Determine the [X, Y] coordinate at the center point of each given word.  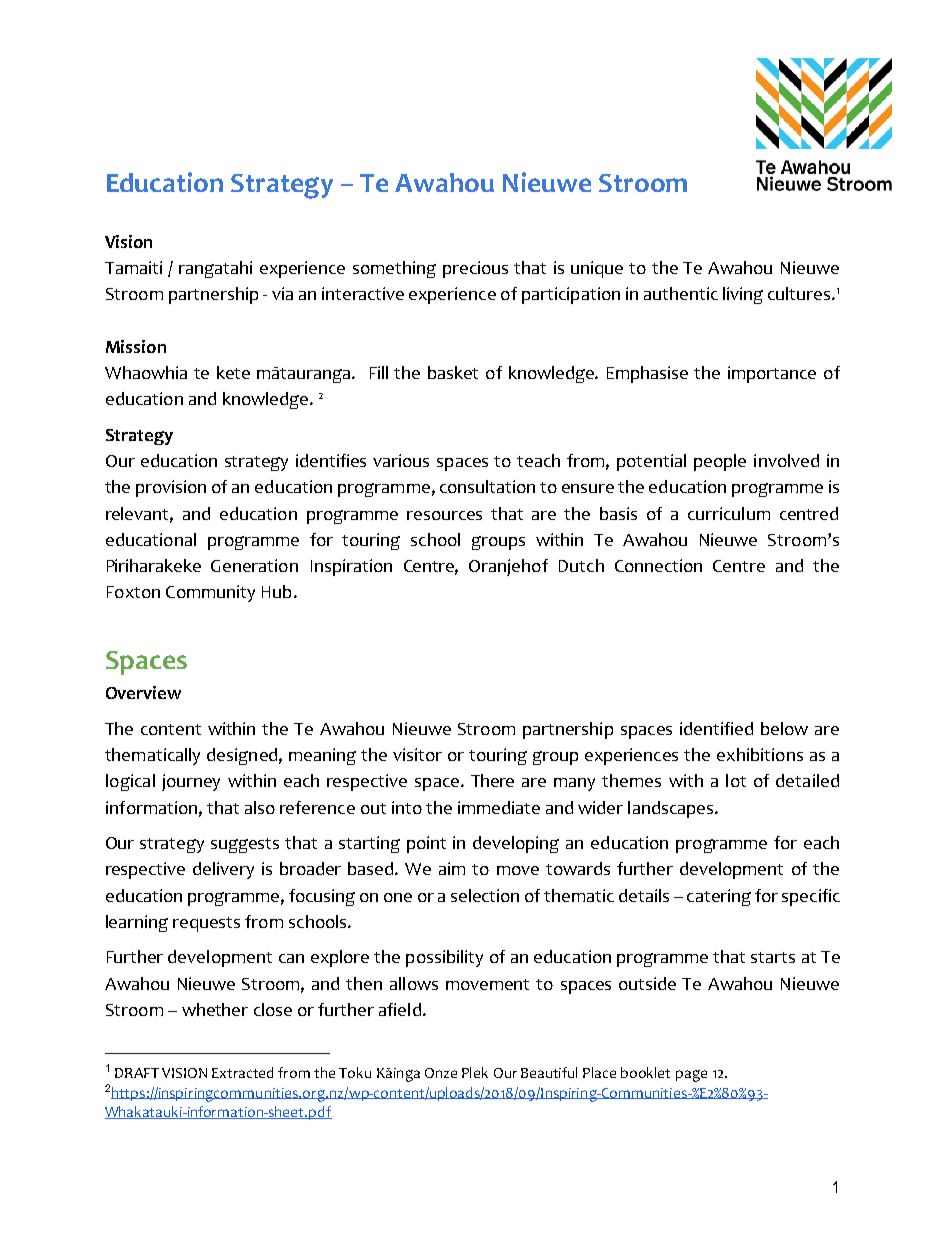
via [282, 293]
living [743, 295]
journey [191, 782]
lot [736, 780]
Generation [254, 565]
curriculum [729, 513]
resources [444, 515]
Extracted [242, 1072]
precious [475, 269]
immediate [499, 807]
